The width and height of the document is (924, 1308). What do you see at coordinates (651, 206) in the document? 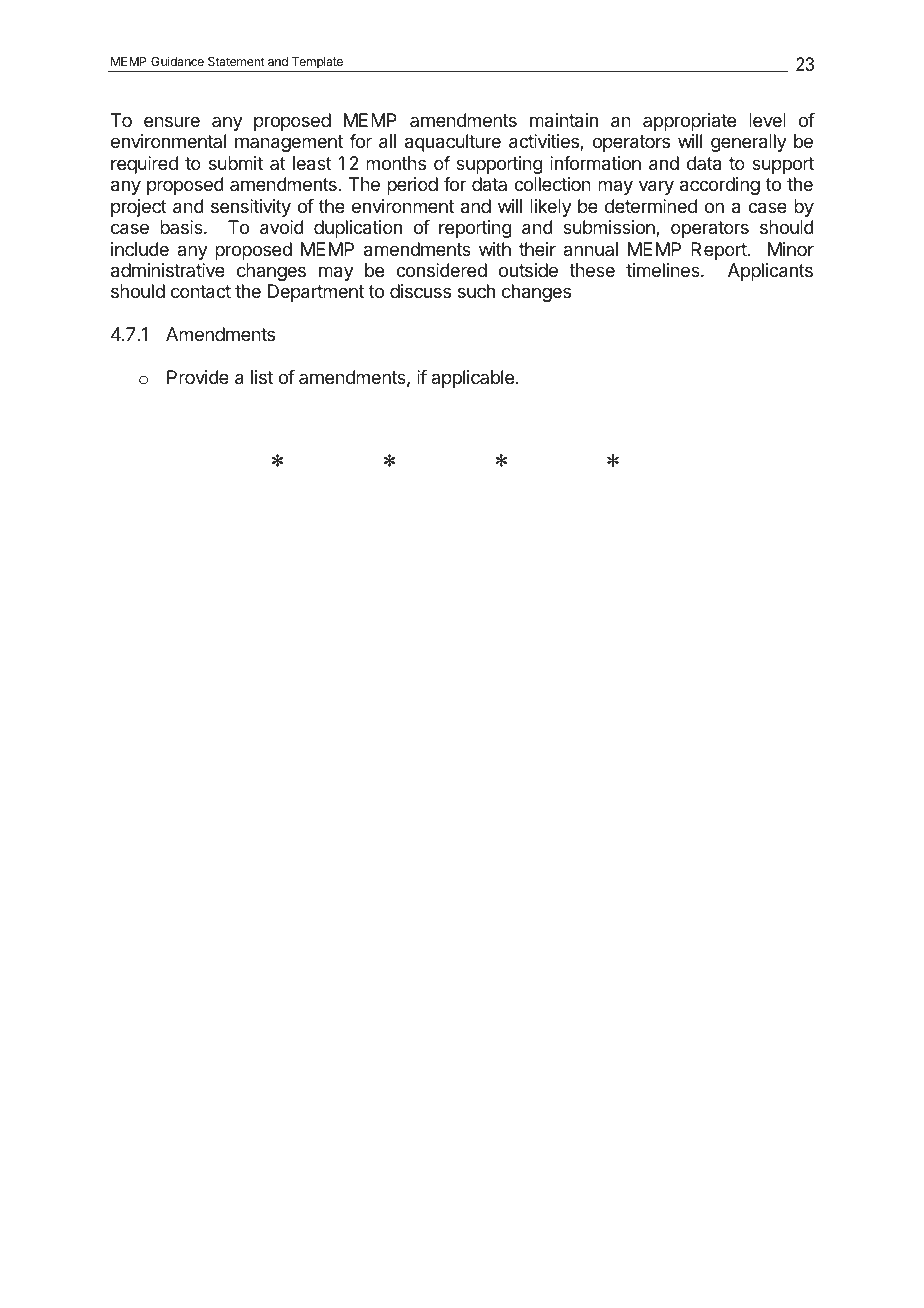
I see `determined` at bounding box center [651, 206].
